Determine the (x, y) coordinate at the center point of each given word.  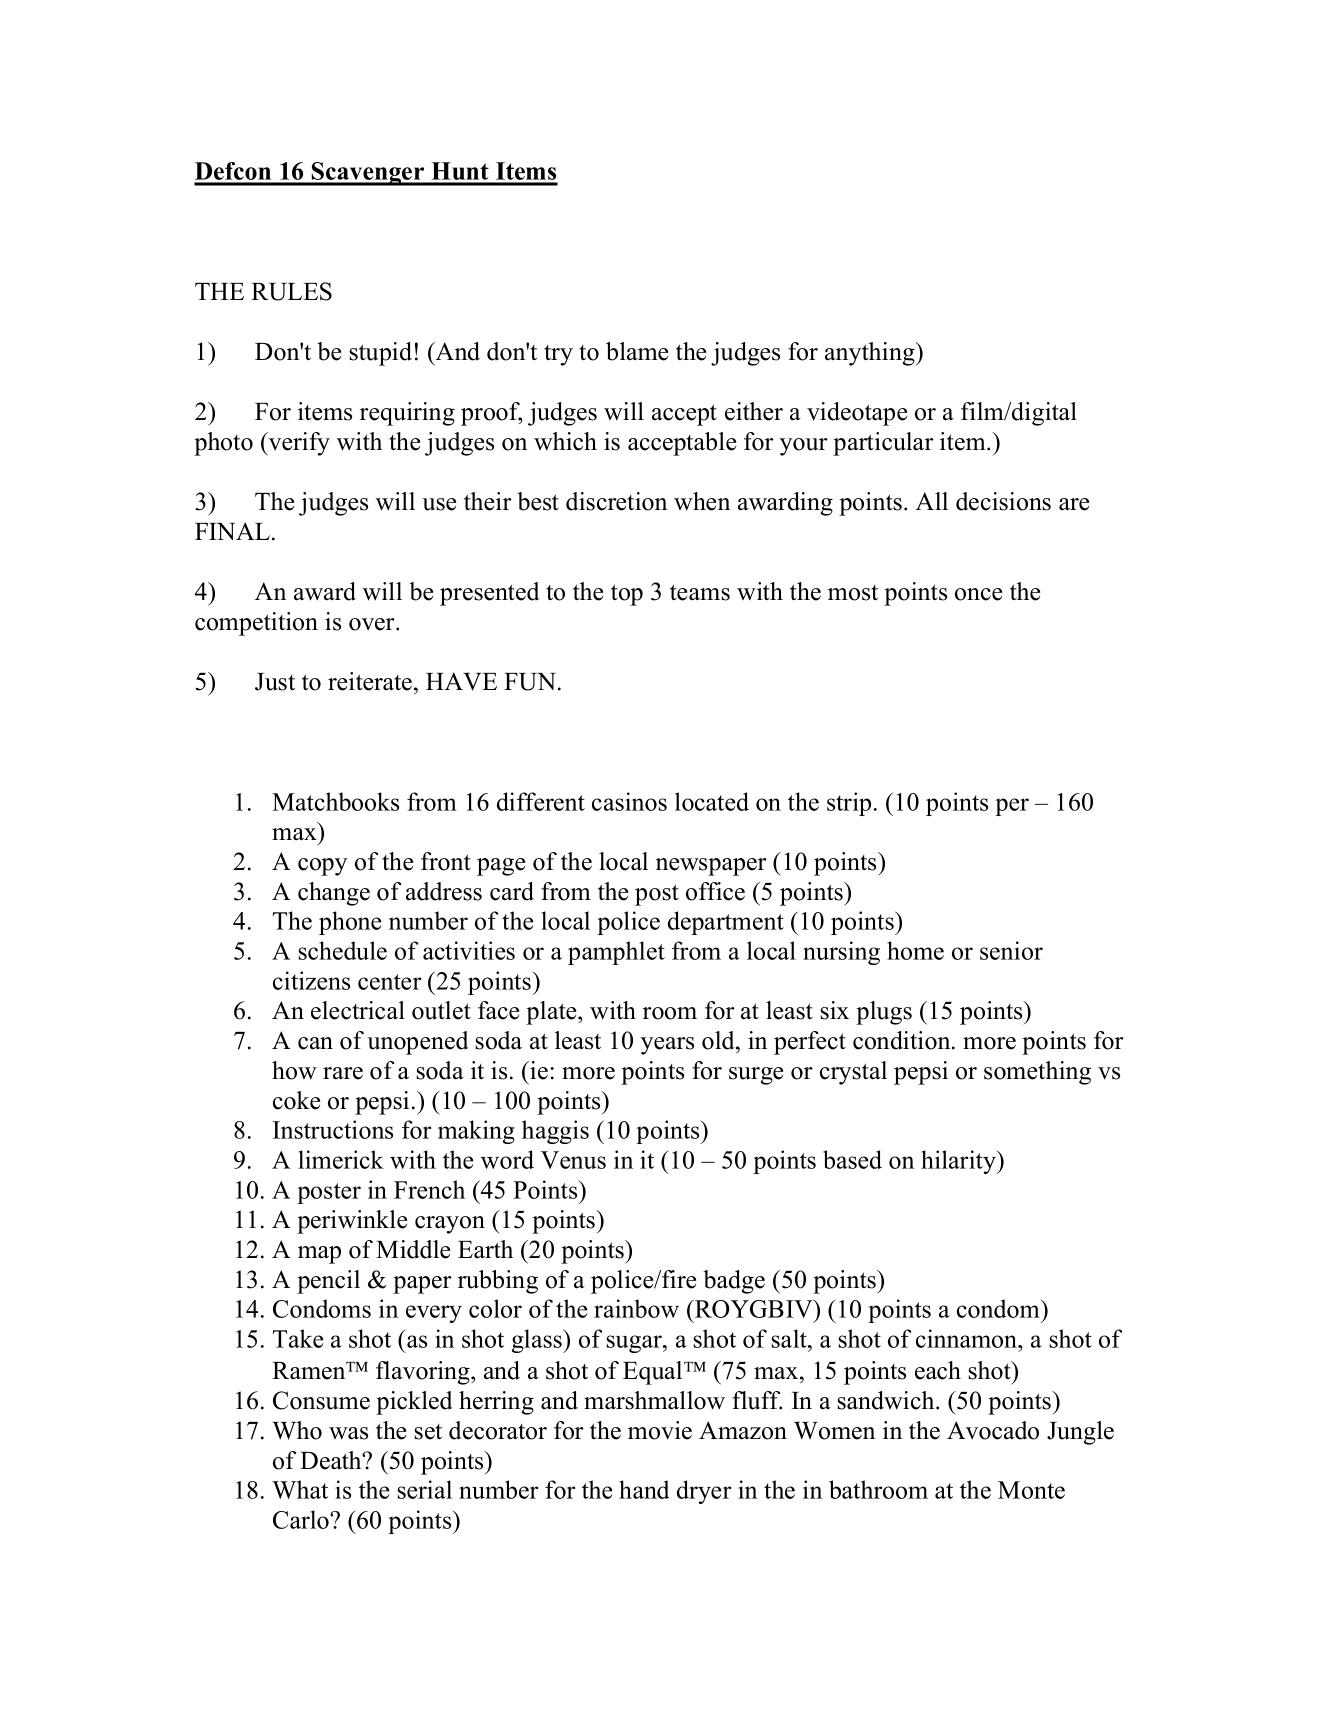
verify (298, 444)
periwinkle (352, 1222)
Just (275, 682)
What (300, 1489)
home (915, 950)
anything (871, 354)
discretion (616, 501)
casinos (629, 801)
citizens (311, 980)
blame (637, 351)
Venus (573, 1160)
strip (849, 804)
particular (883, 444)
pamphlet (616, 953)
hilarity (959, 1162)
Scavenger (368, 174)
